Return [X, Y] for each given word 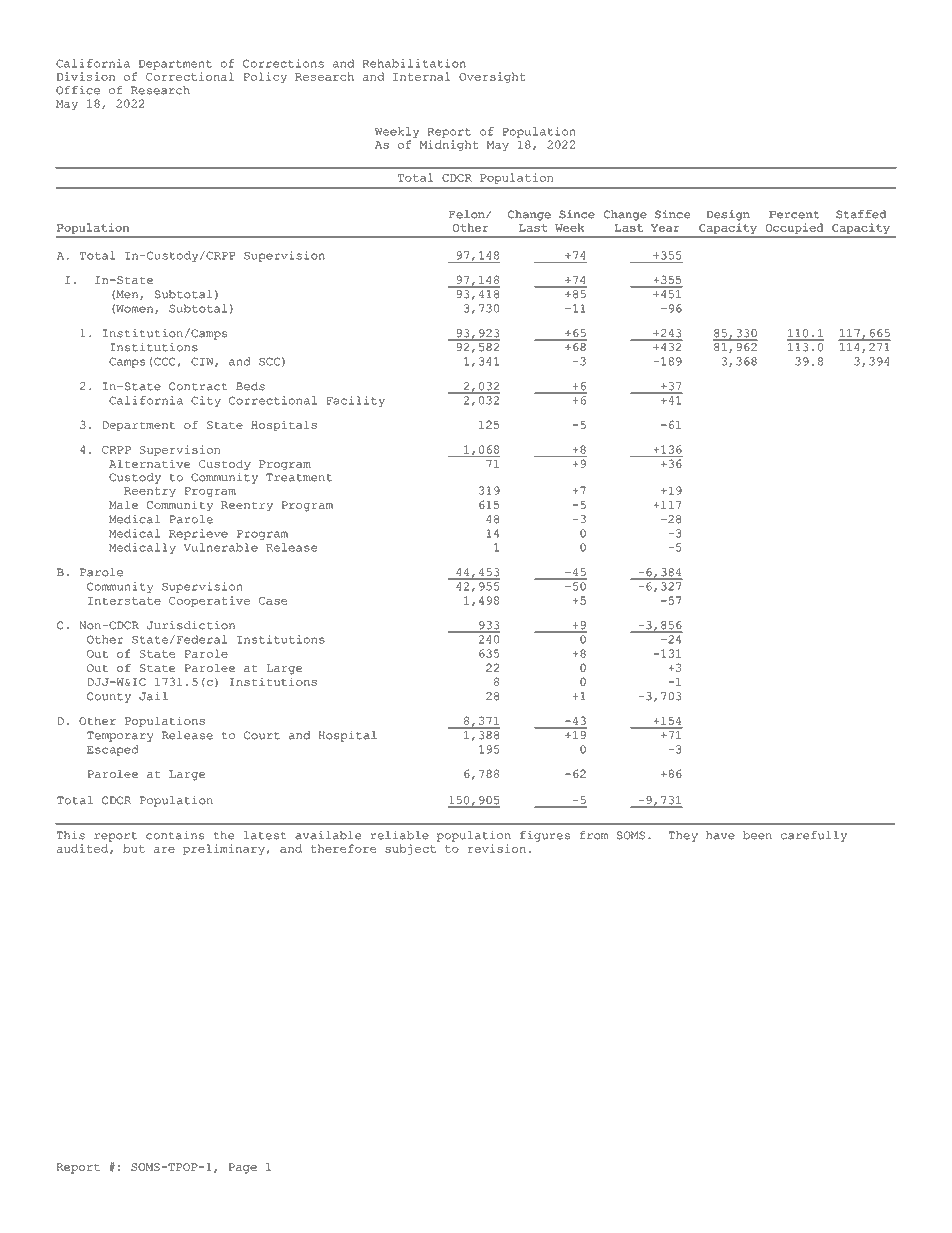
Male [123, 504]
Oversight [492, 77]
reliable [400, 835]
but [134, 848]
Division [86, 76]
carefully [814, 836]
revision [497, 848]
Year [665, 228]
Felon [468, 214]
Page [242, 1168]
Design [728, 215]
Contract [198, 386]
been [757, 835]
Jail [153, 696]
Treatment [299, 477]
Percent [794, 214]
